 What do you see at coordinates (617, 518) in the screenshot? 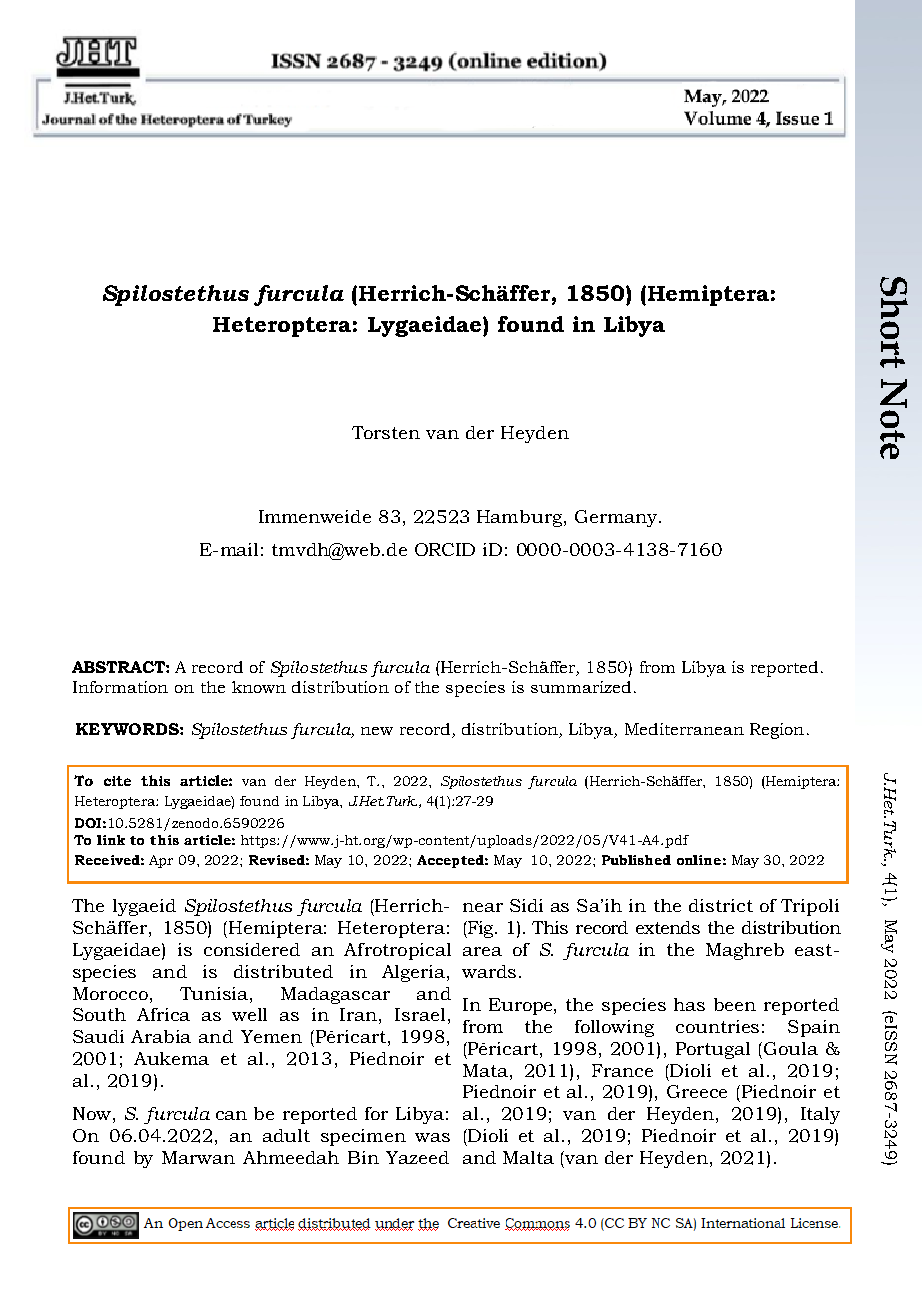
I see `Germany` at bounding box center [617, 518].
